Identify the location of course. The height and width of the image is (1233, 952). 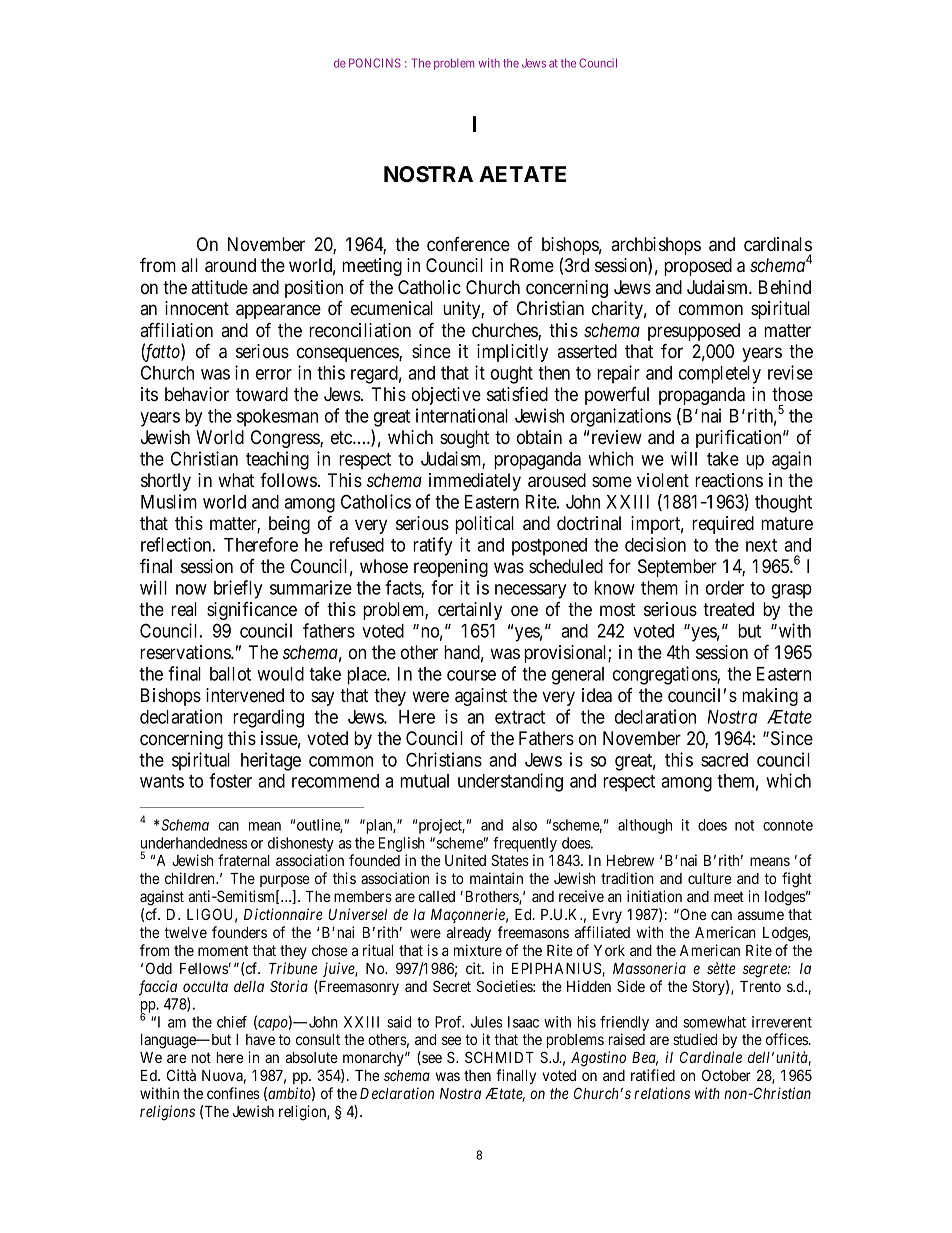
(471, 675).
